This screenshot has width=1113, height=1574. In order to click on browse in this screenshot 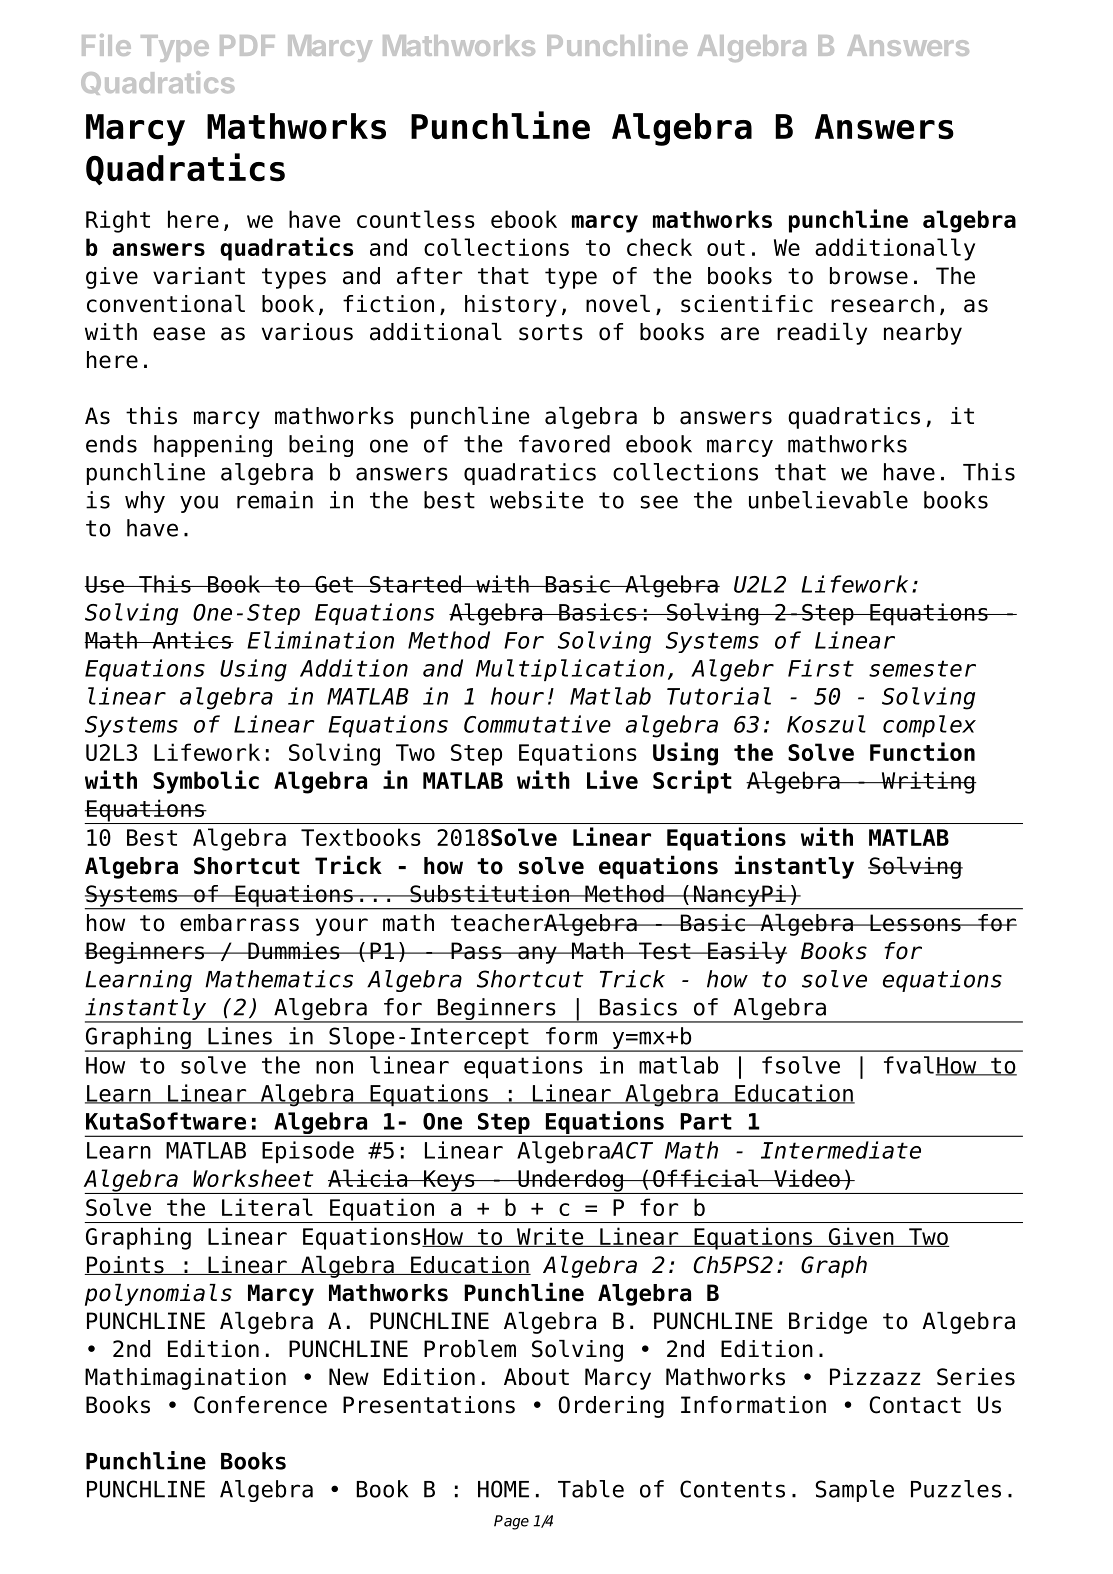, I will do `click(869, 276)`.
